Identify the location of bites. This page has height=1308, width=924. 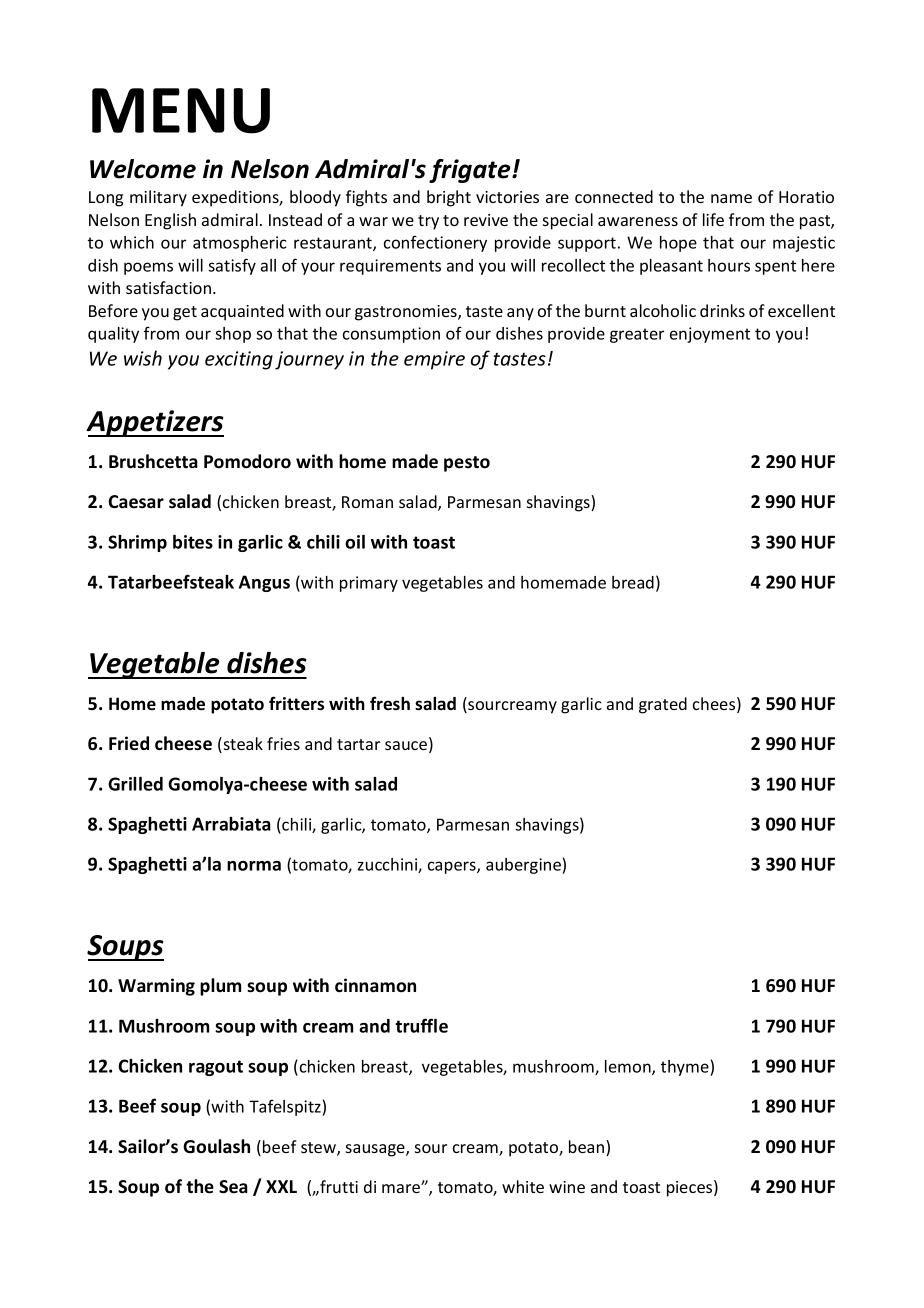
(193, 542).
